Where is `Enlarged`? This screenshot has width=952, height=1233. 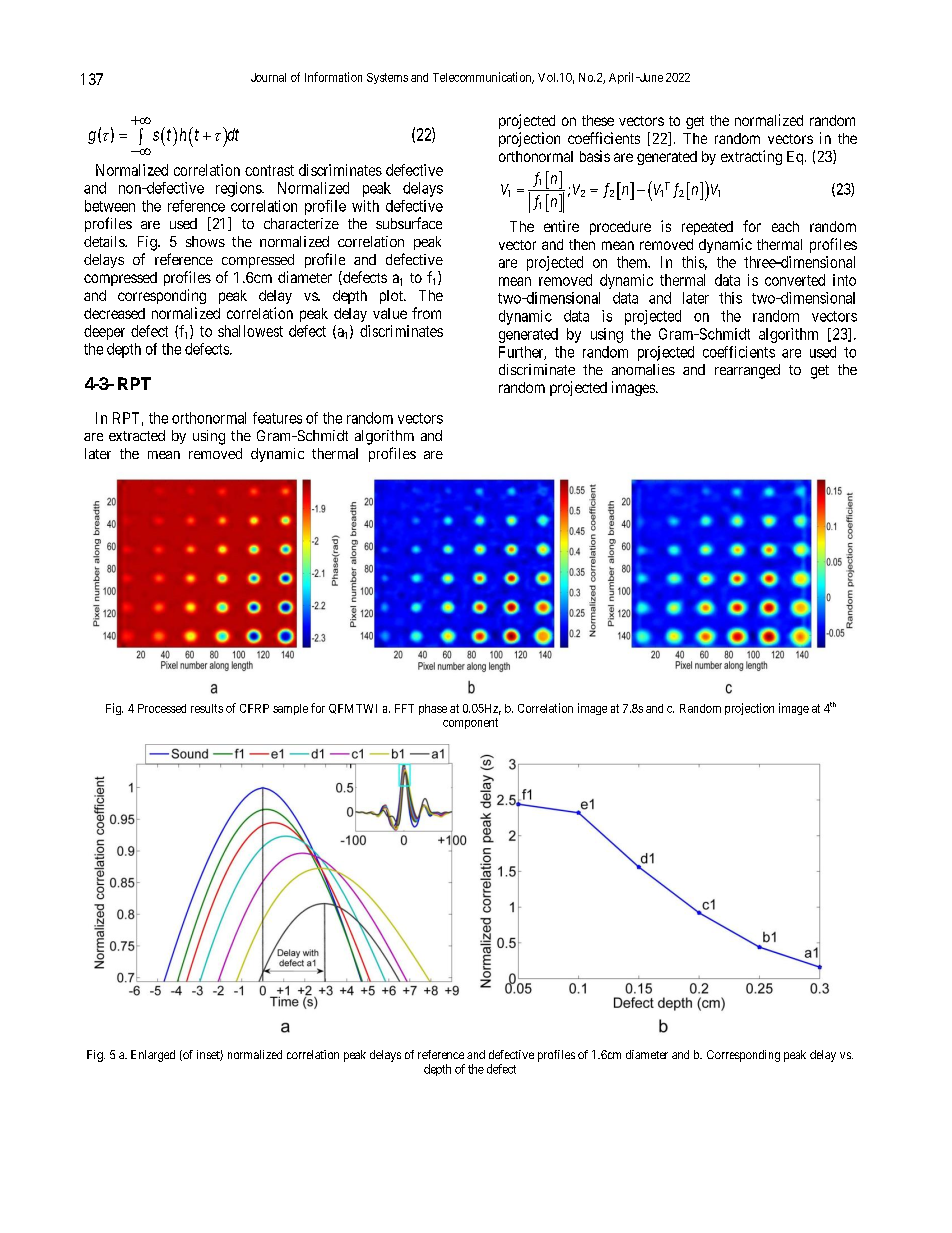 Enlarged is located at coordinates (153, 1056).
